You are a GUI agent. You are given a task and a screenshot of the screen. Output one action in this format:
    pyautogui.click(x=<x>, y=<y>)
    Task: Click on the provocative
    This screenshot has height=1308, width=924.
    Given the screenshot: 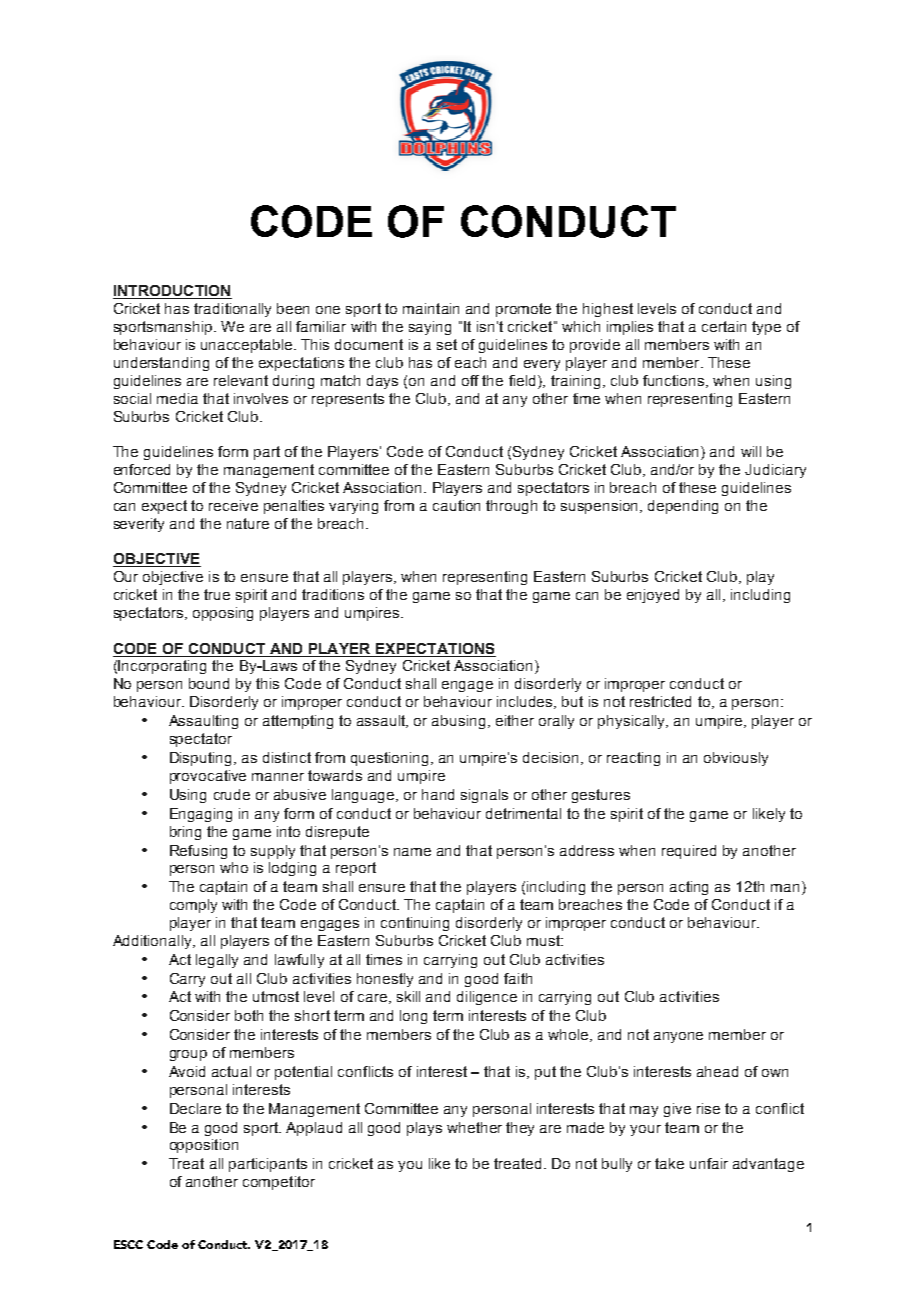 What is the action you would take?
    pyautogui.click(x=208, y=777)
